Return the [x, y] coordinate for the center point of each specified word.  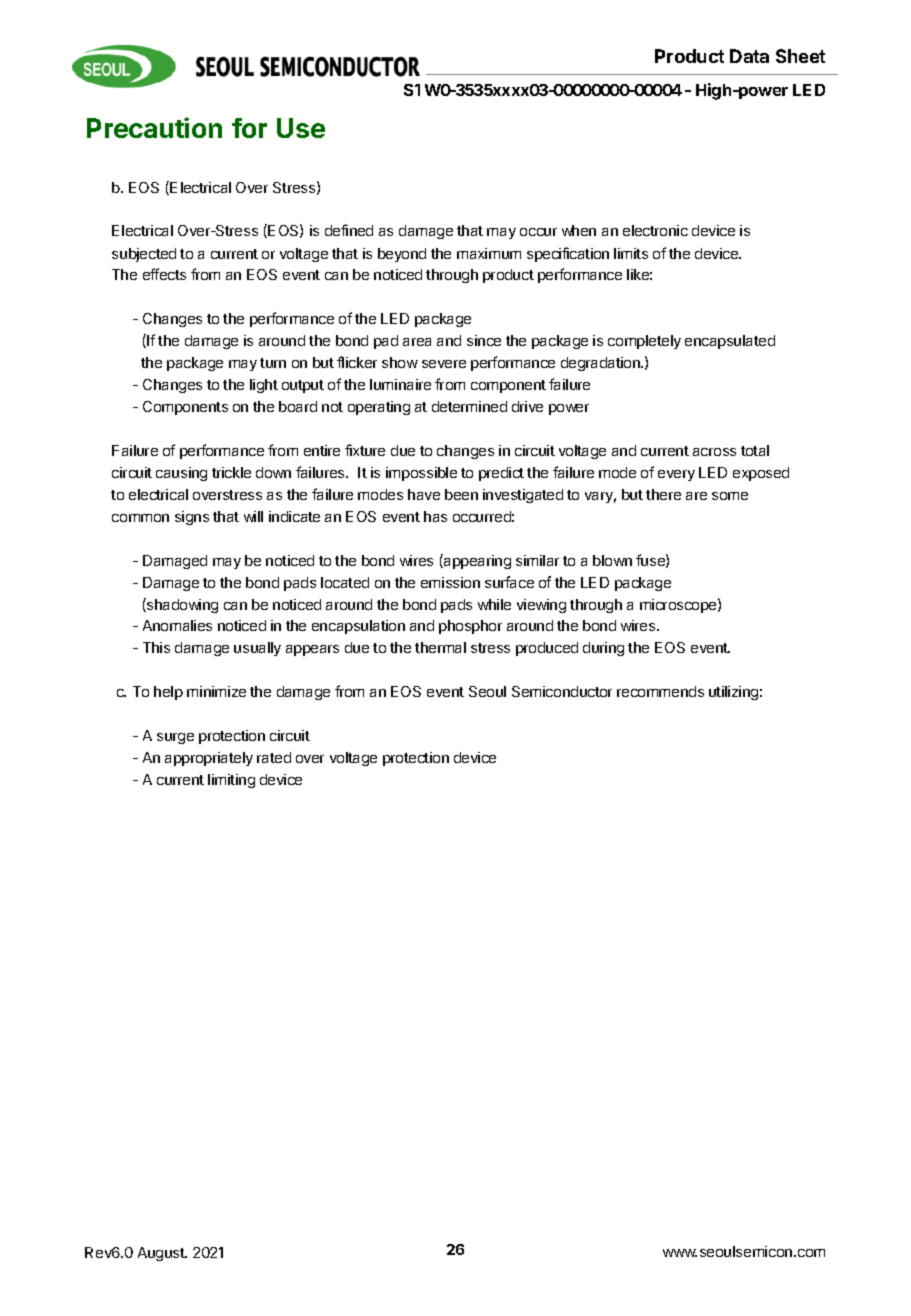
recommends [660, 691]
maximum [489, 253]
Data [749, 56]
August [162, 1254]
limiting [231, 781]
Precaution [154, 127]
